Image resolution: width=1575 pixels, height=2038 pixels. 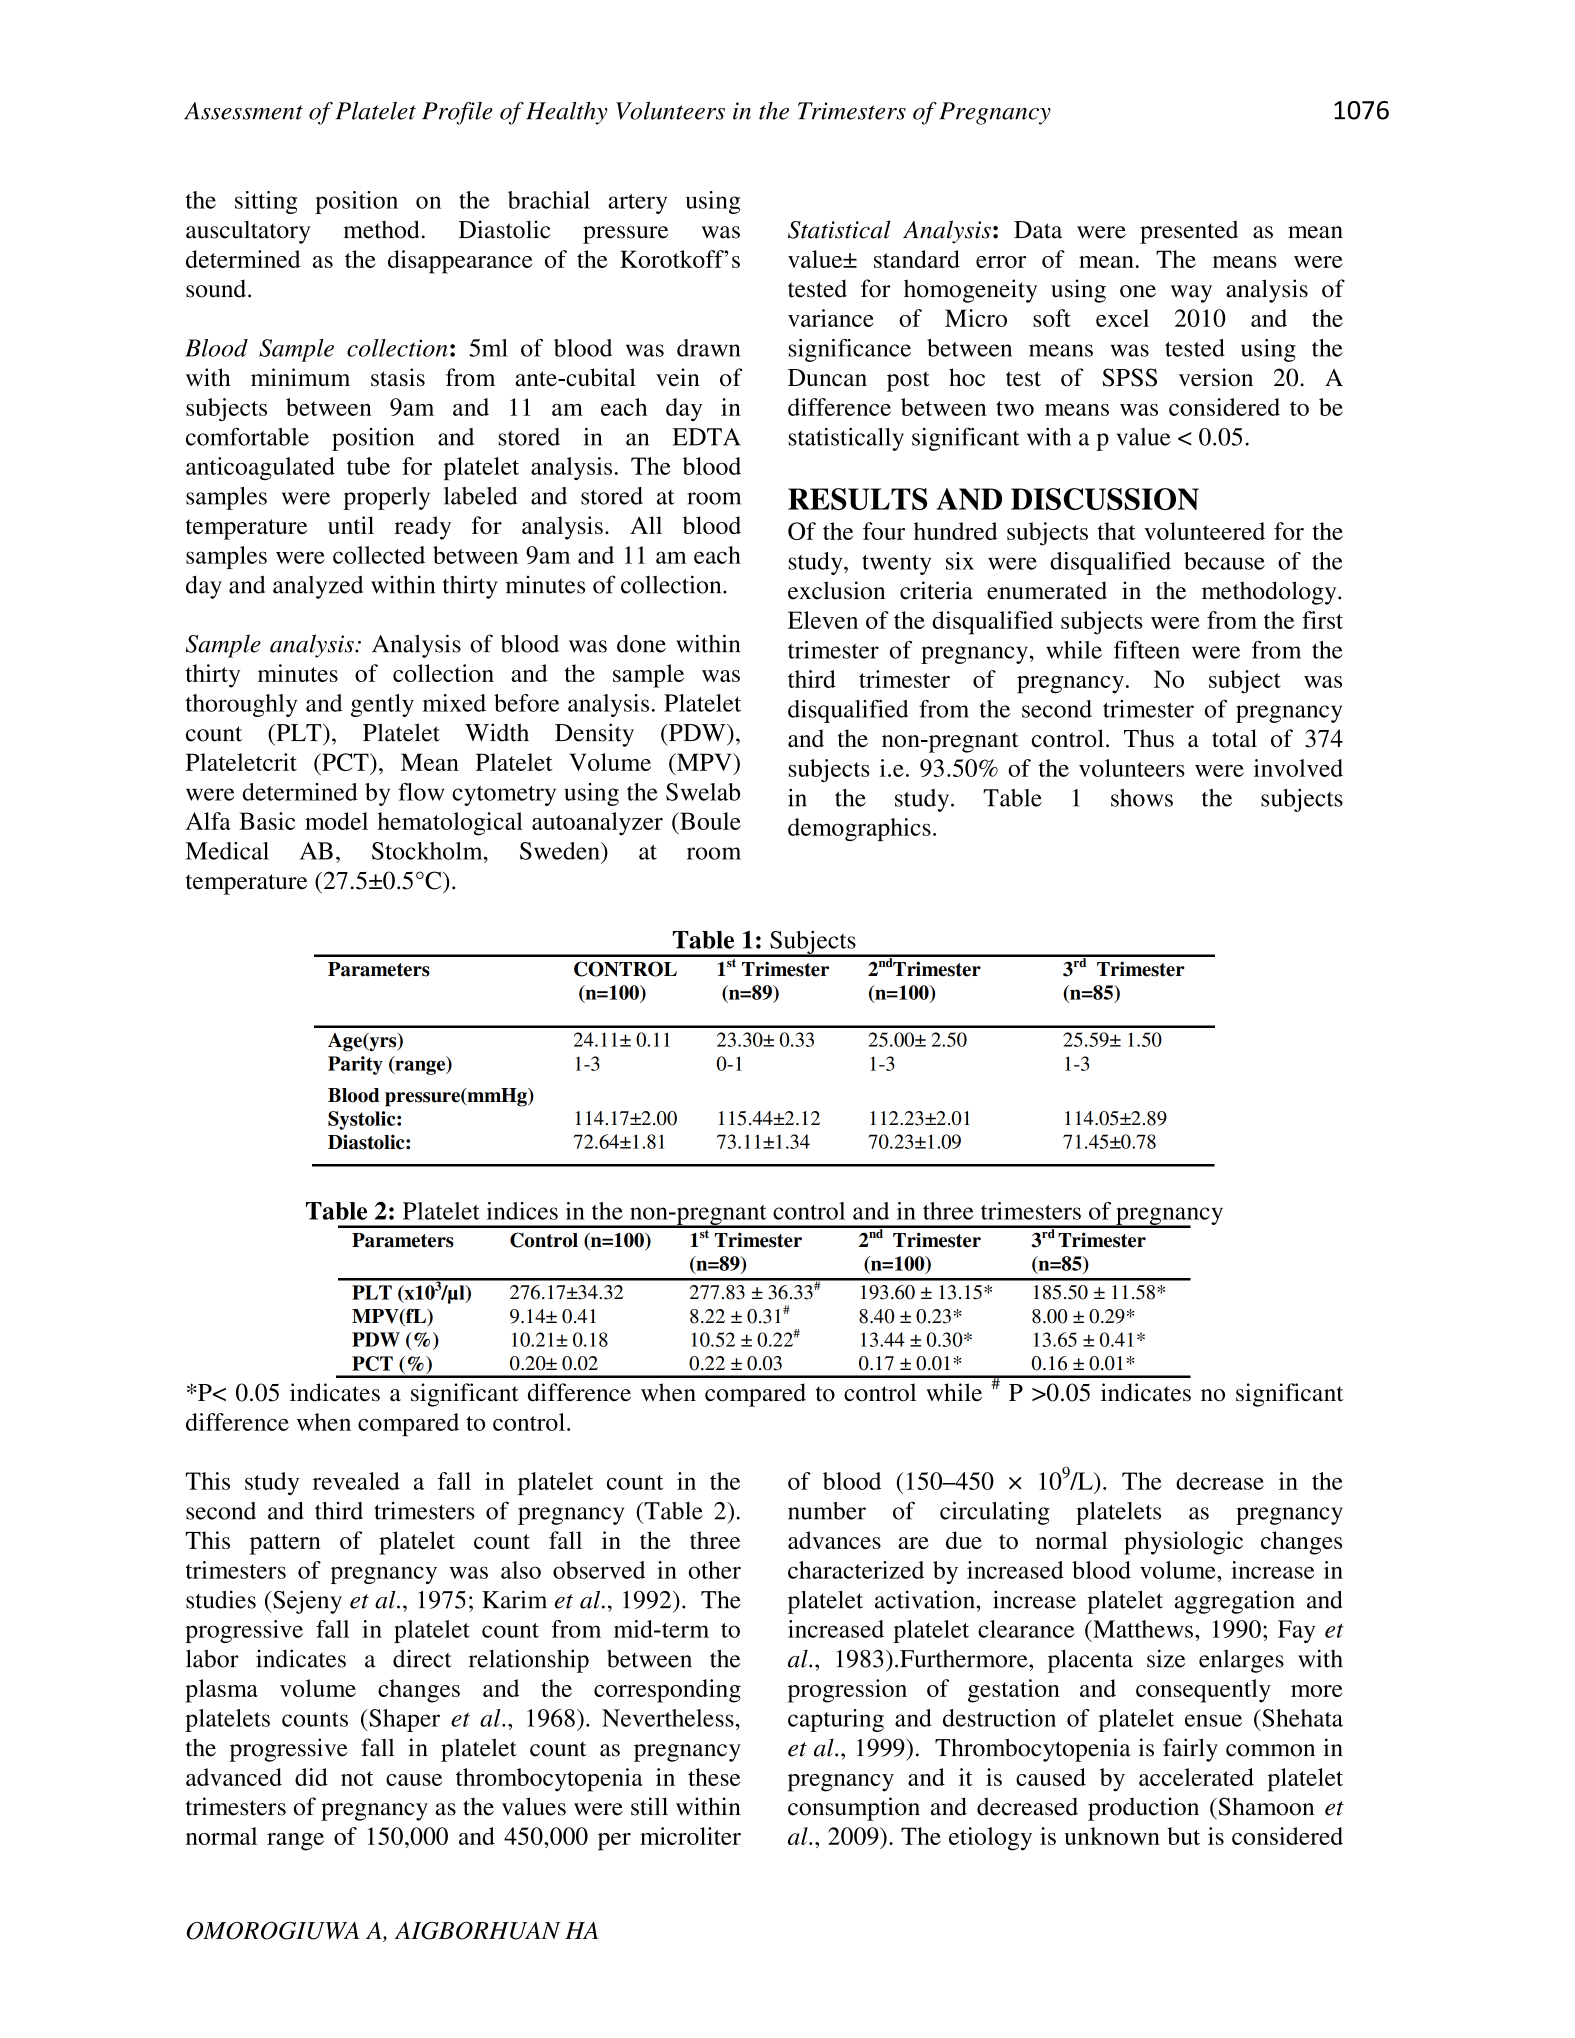 What do you see at coordinates (836, 590) in the image?
I see `exclusion` at bounding box center [836, 590].
